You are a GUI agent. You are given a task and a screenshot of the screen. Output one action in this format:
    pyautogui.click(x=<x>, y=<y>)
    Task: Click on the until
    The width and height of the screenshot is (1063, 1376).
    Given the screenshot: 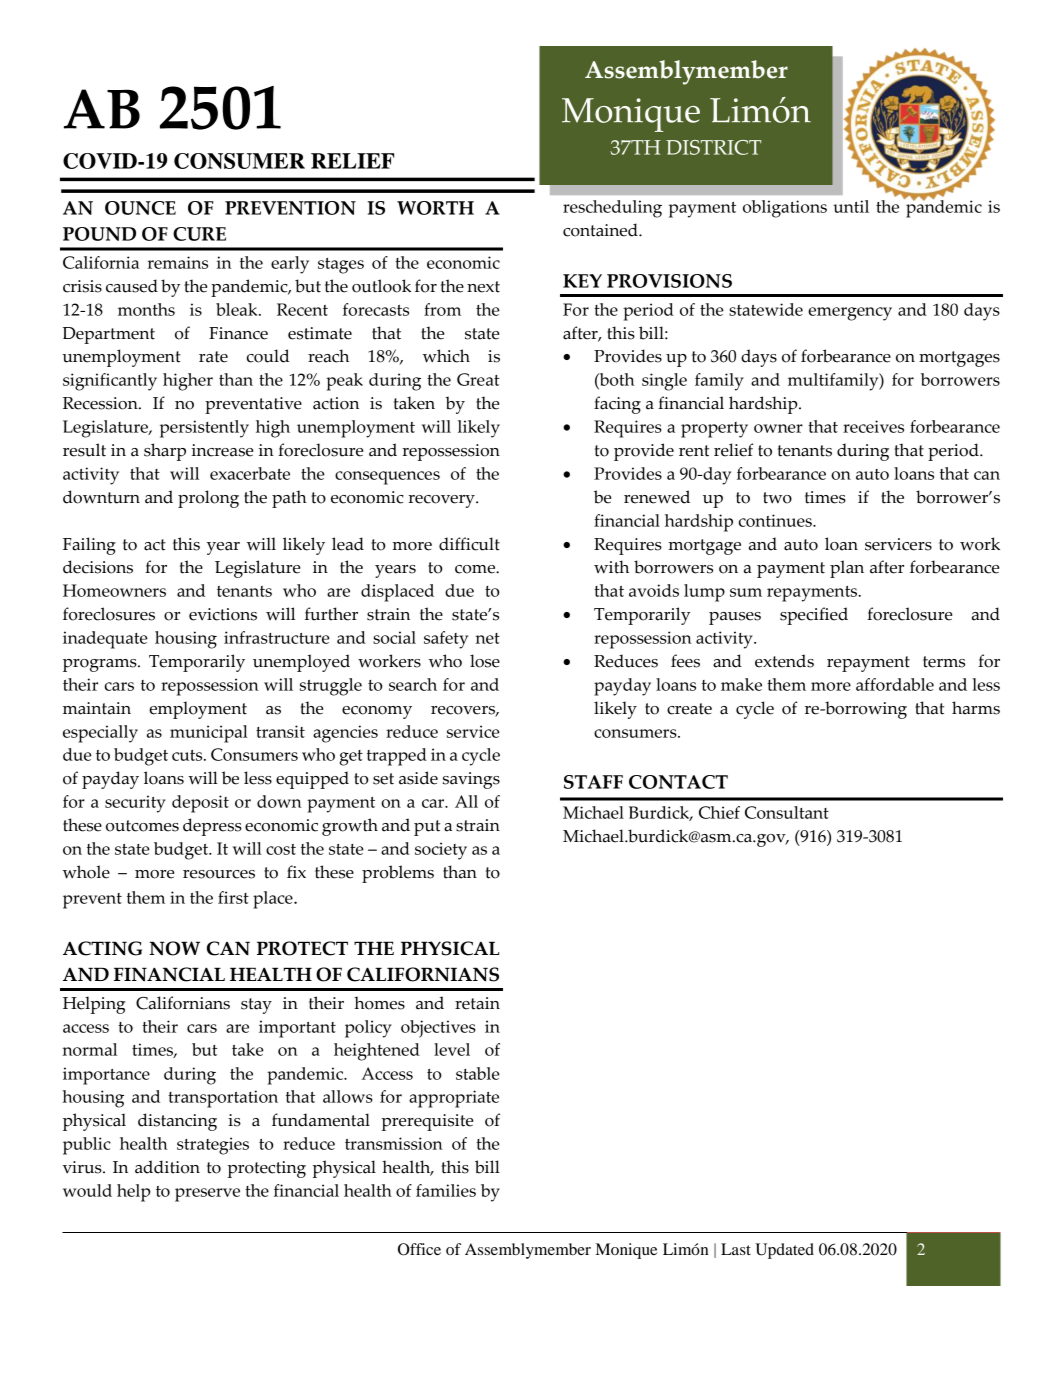 What is the action you would take?
    pyautogui.click(x=851, y=206)
